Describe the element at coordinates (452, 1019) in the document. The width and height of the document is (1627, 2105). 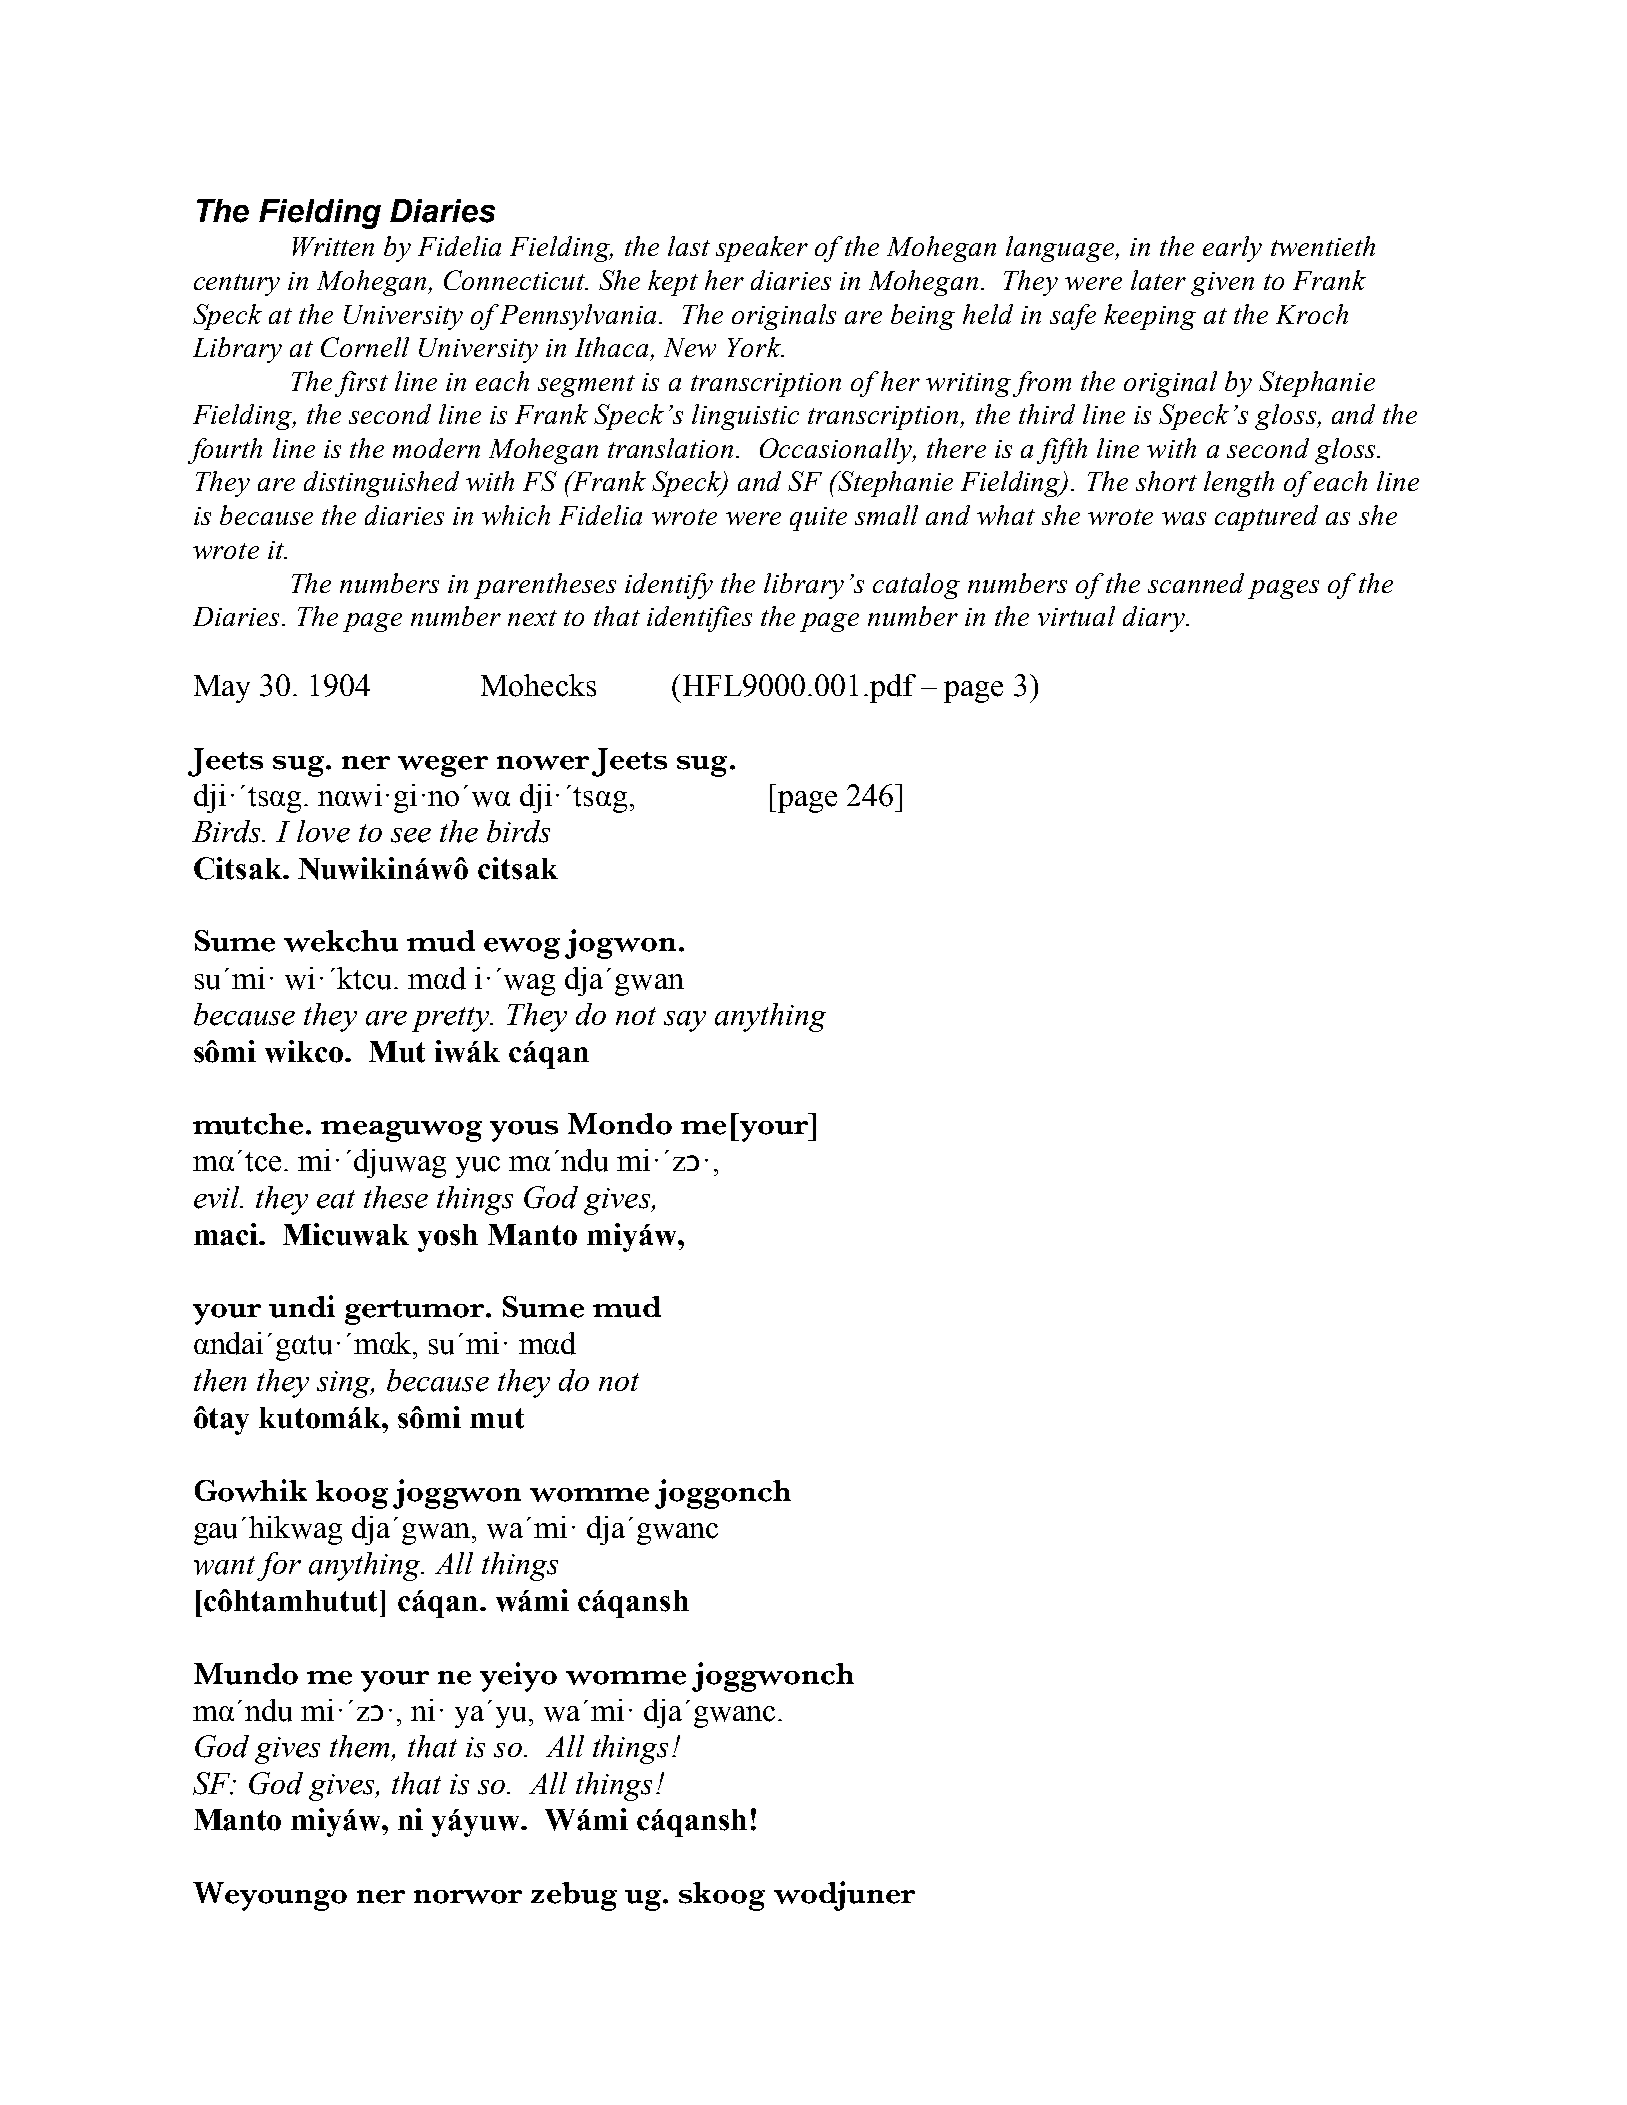
I see `pretty` at that location.
